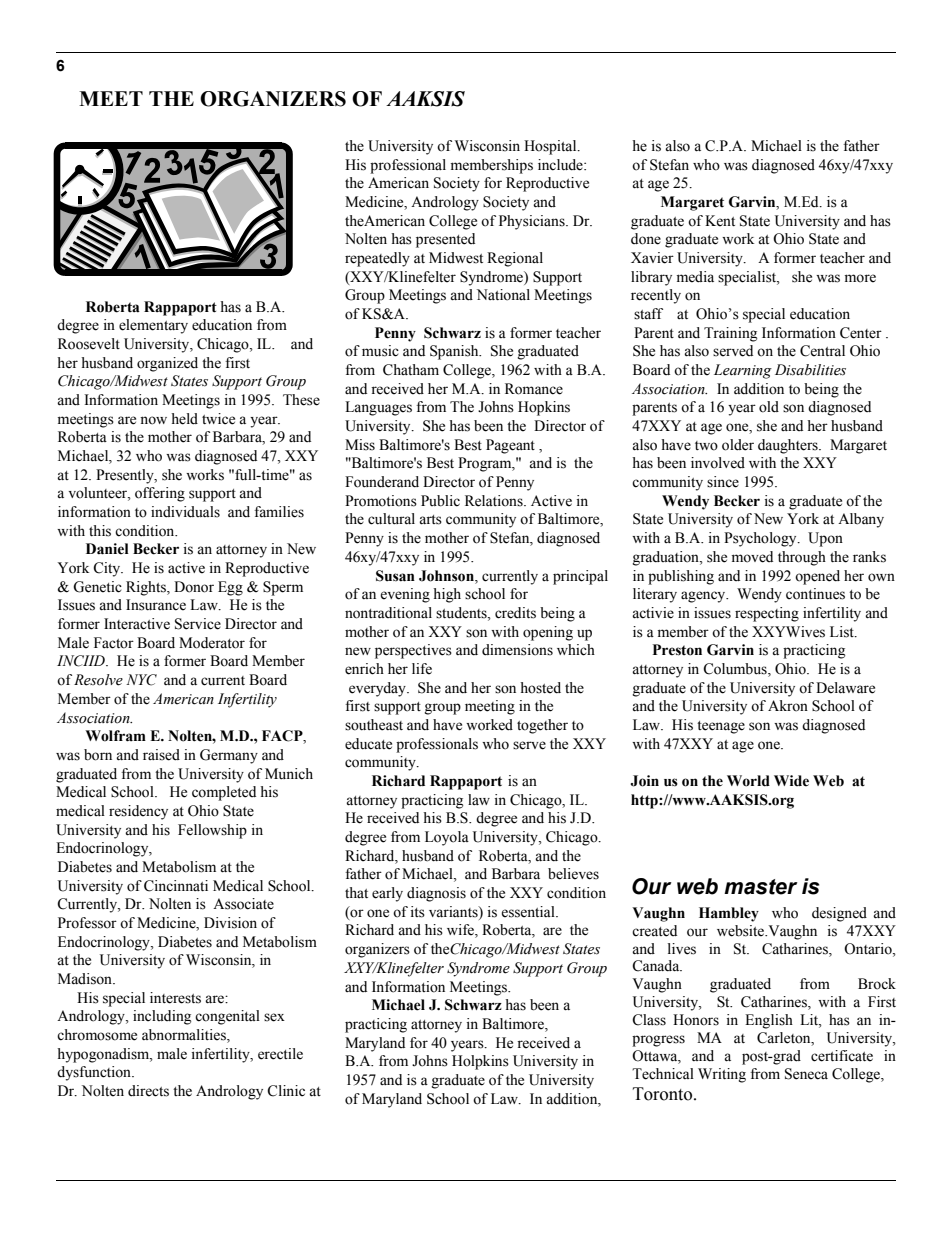  I want to click on Service, so click(198, 624).
